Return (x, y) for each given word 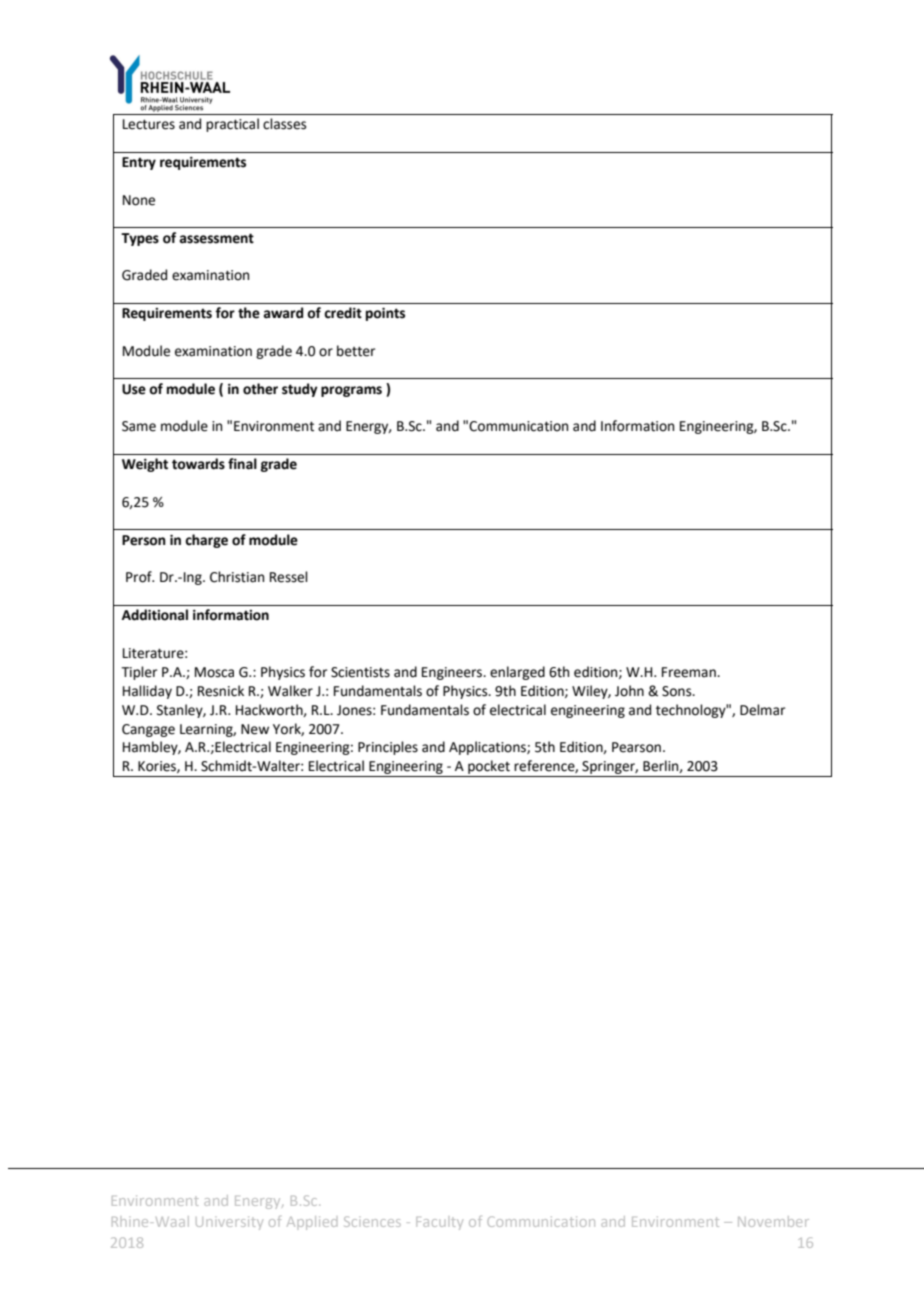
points (385, 314)
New (255, 729)
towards (198, 464)
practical (232, 125)
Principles (388, 748)
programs (351, 391)
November (773, 1221)
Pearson (636, 747)
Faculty (439, 1223)
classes (284, 124)
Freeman (690, 672)
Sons (678, 691)
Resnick (221, 691)
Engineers (453, 673)
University (229, 1223)
